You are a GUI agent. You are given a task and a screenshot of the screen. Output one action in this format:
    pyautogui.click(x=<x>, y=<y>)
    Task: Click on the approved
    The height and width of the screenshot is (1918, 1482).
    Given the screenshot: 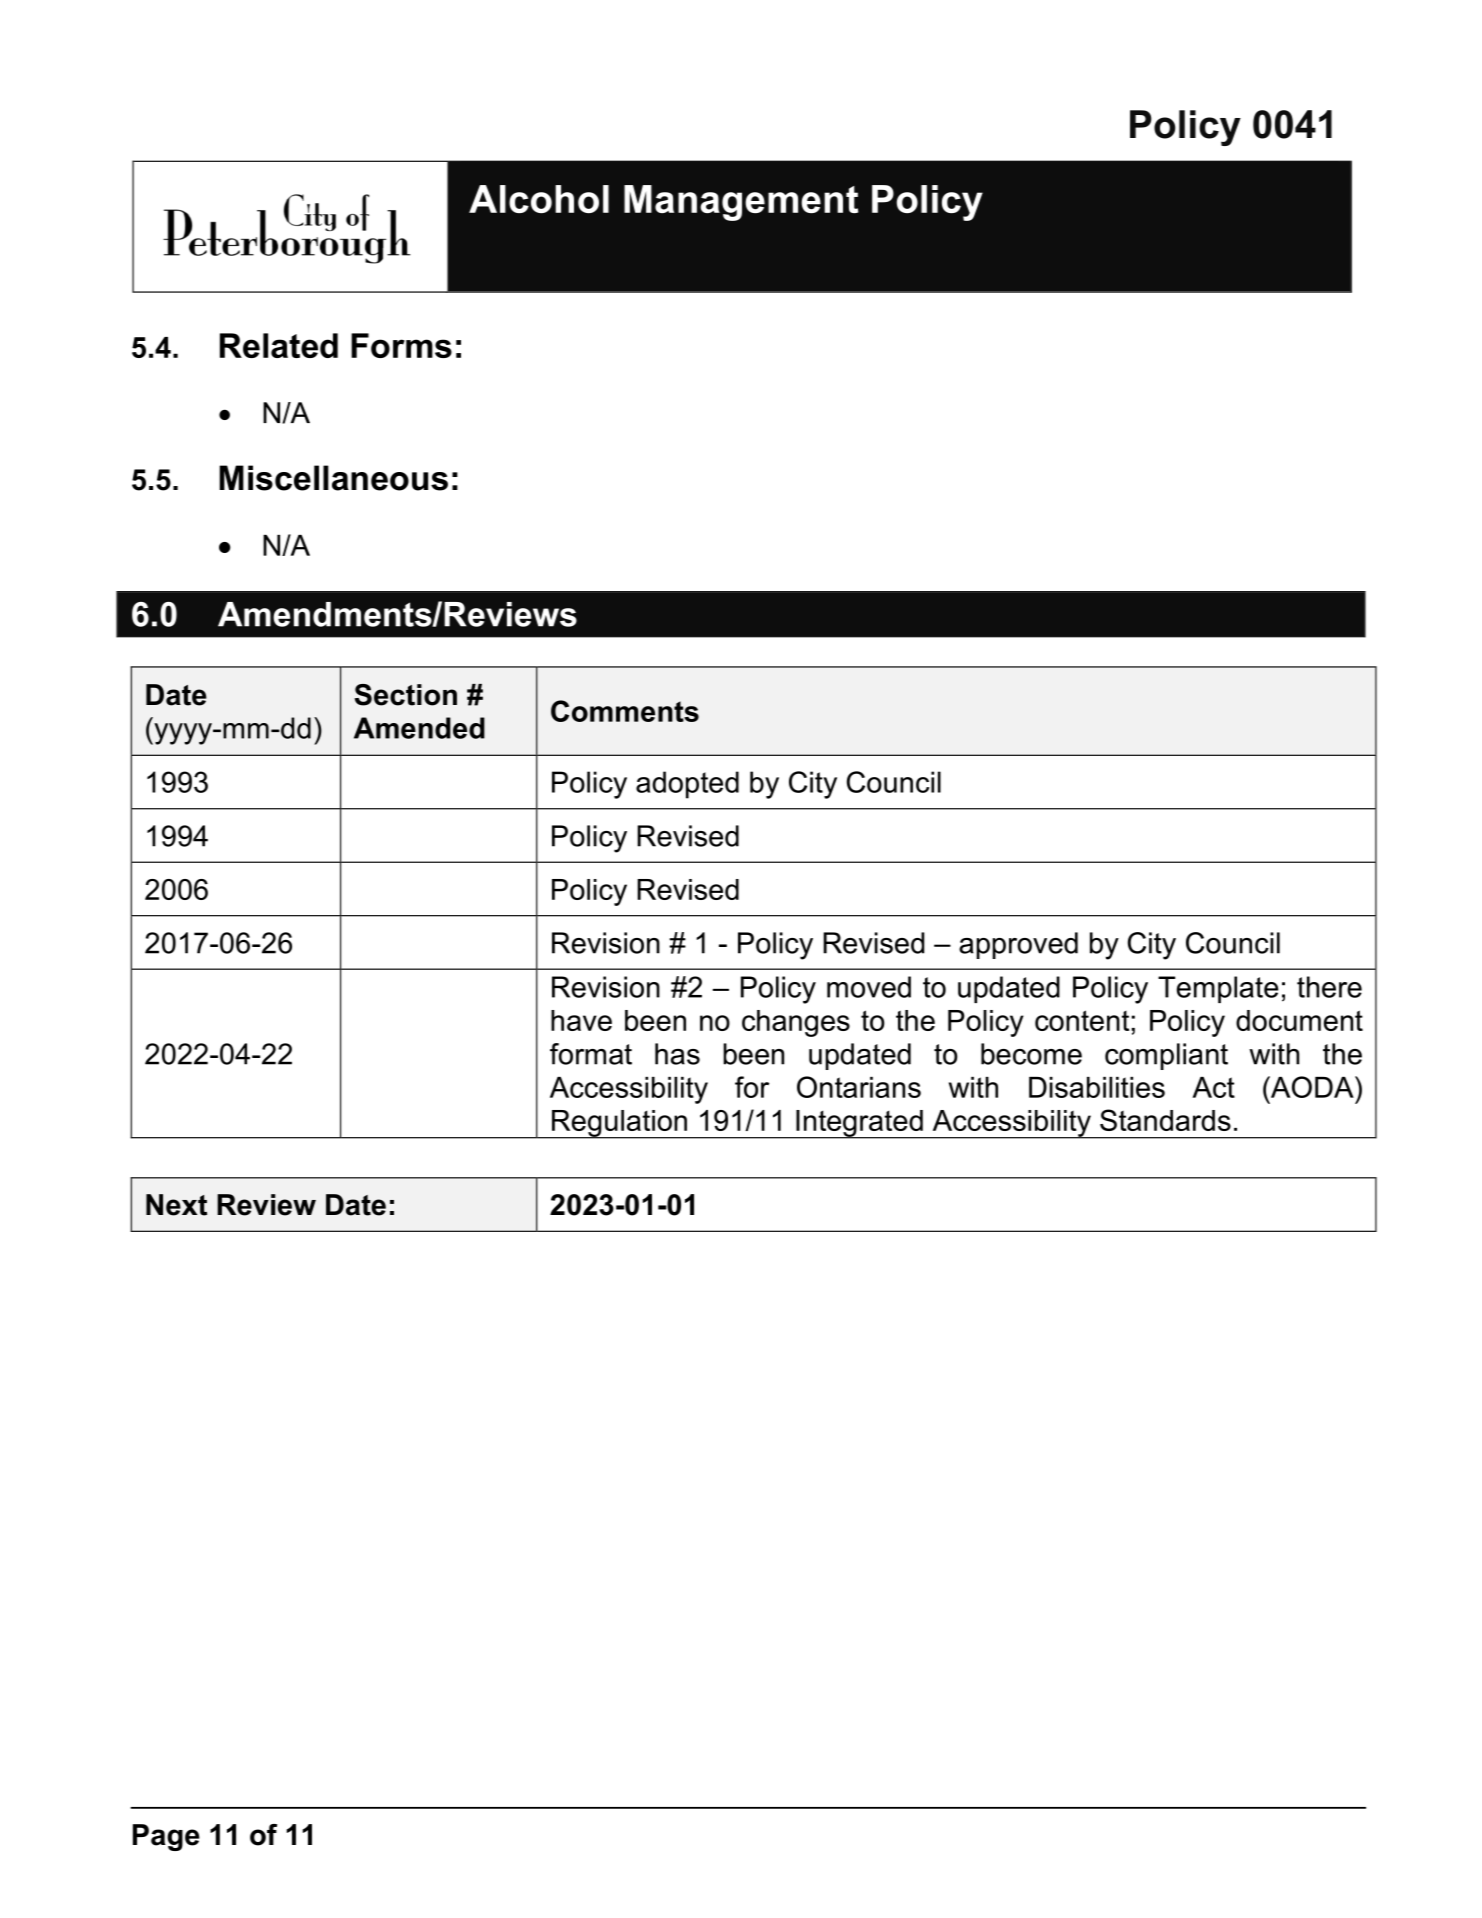 What is the action you would take?
    pyautogui.click(x=1018, y=945)
